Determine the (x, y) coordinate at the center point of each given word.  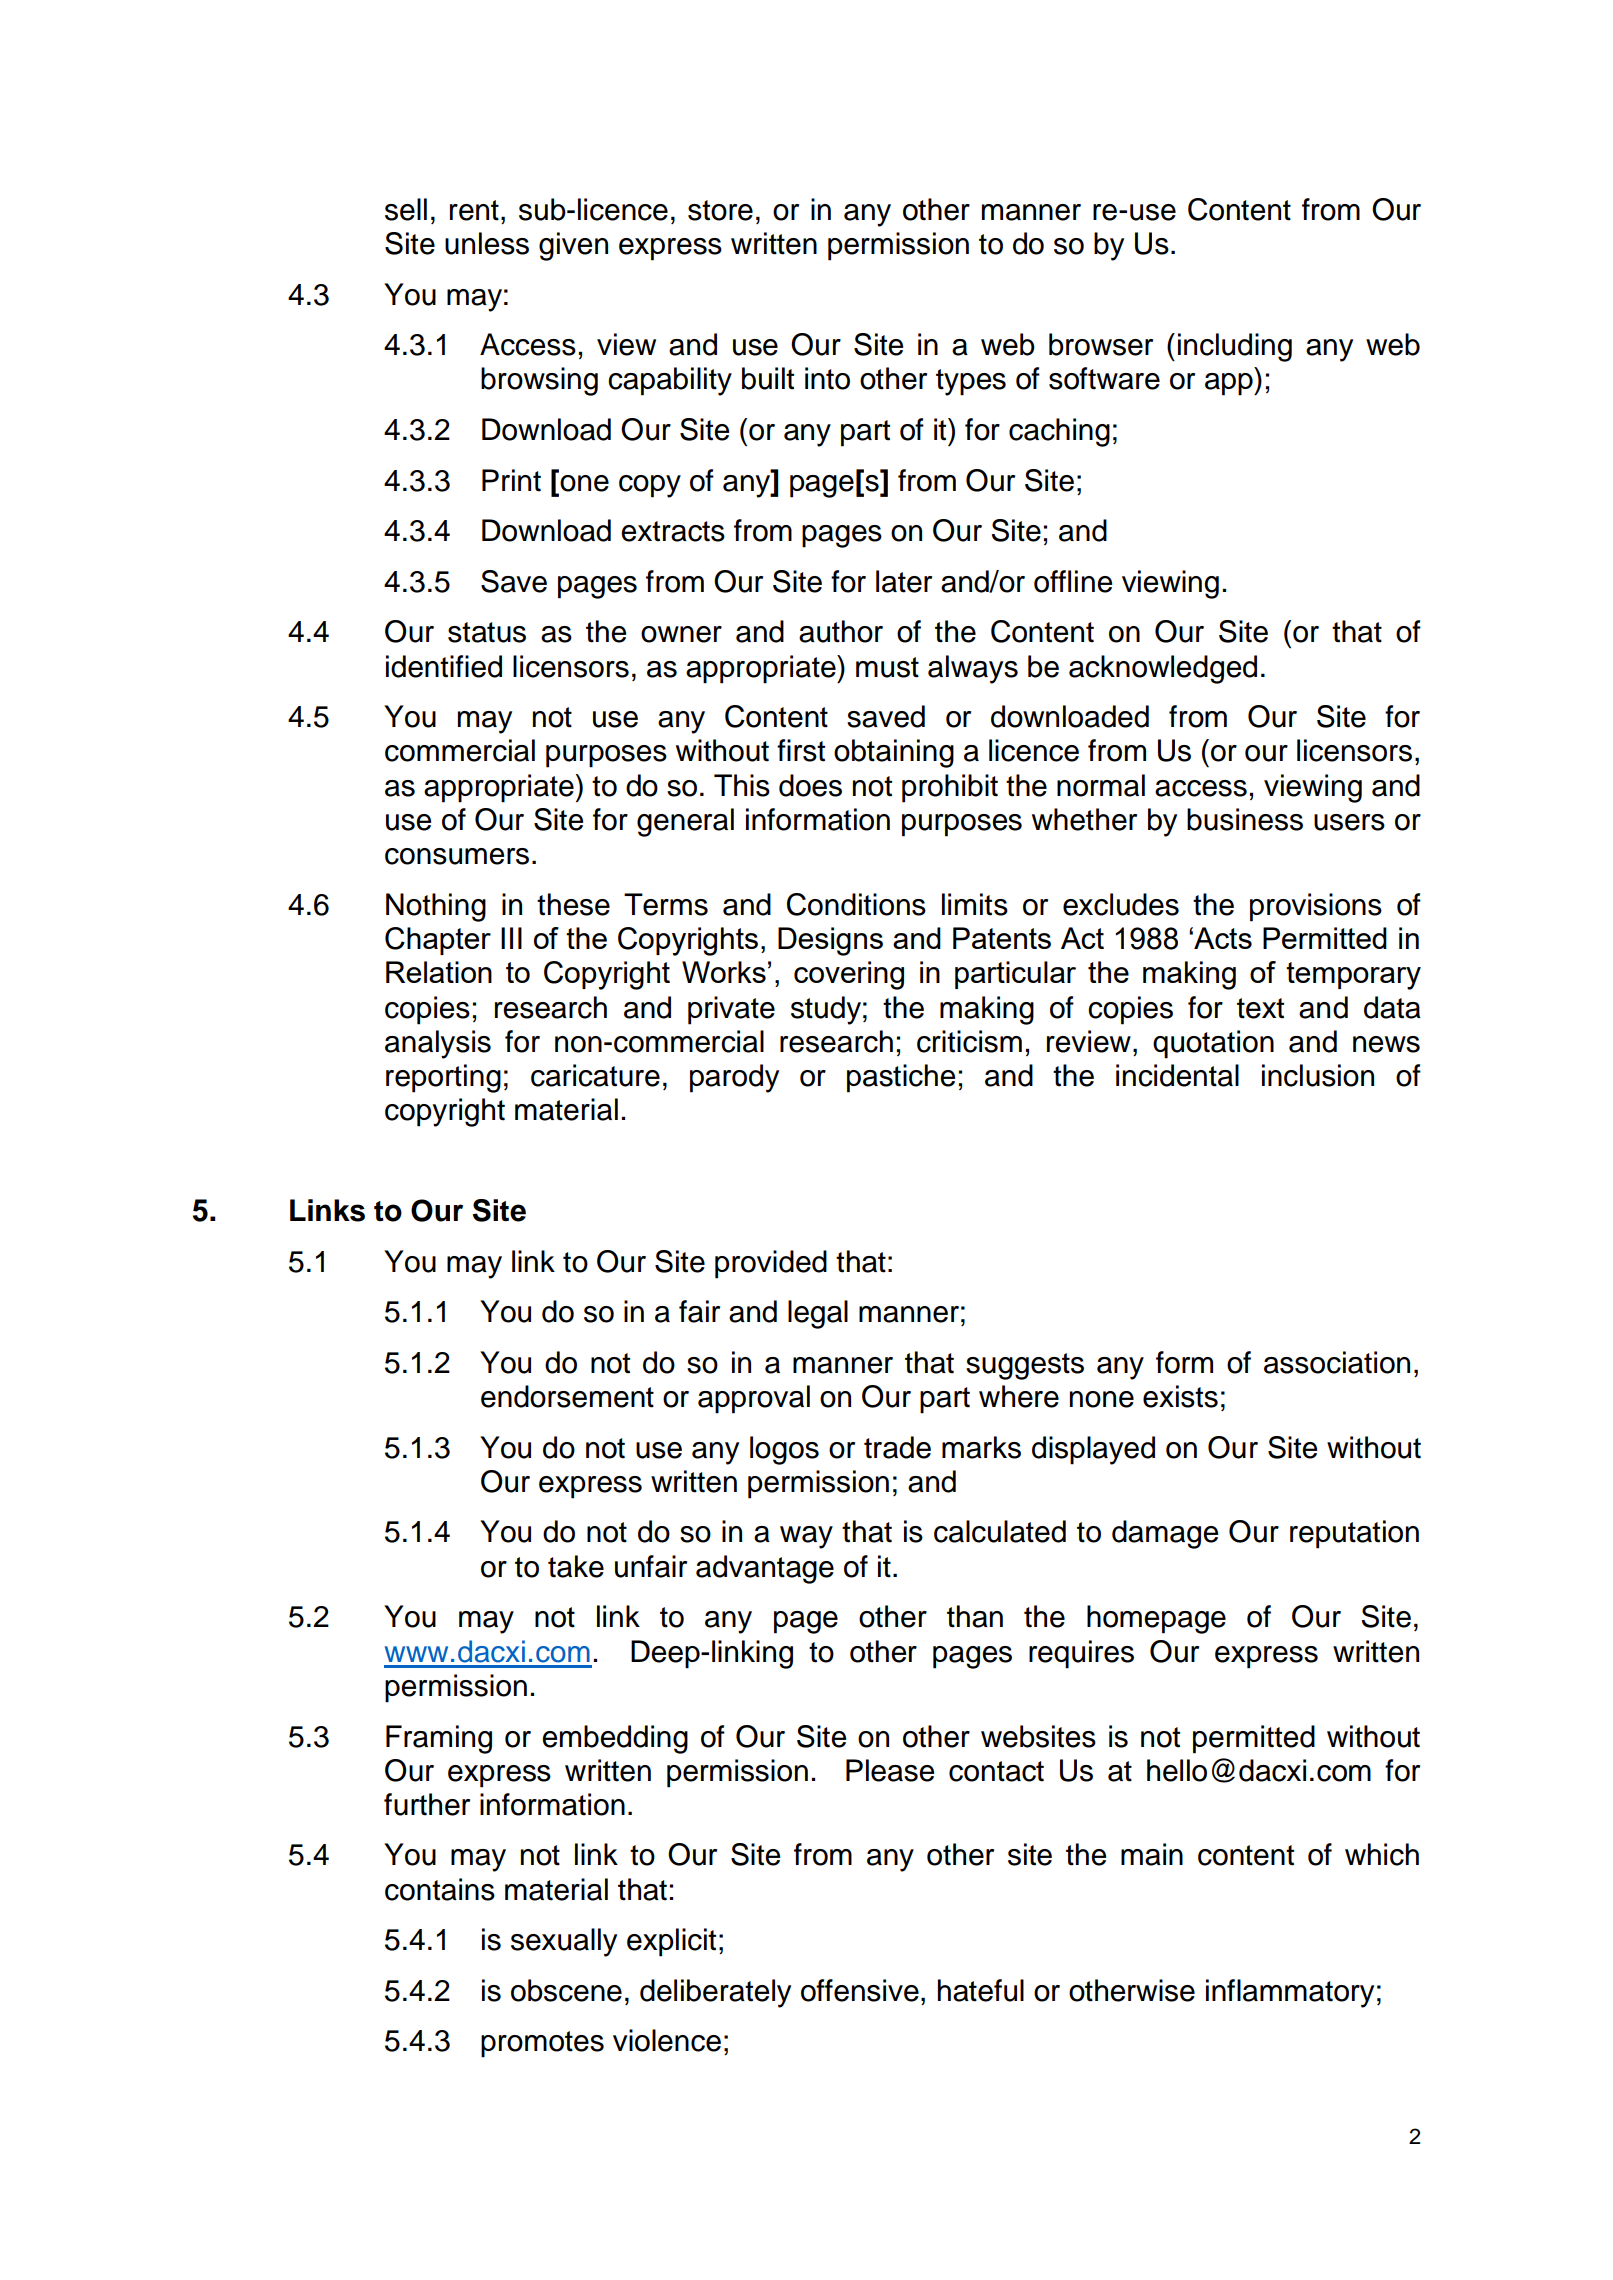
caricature (595, 1075)
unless (487, 243)
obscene (566, 1990)
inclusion (1318, 1075)
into (827, 378)
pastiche (901, 1078)
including (1235, 347)
